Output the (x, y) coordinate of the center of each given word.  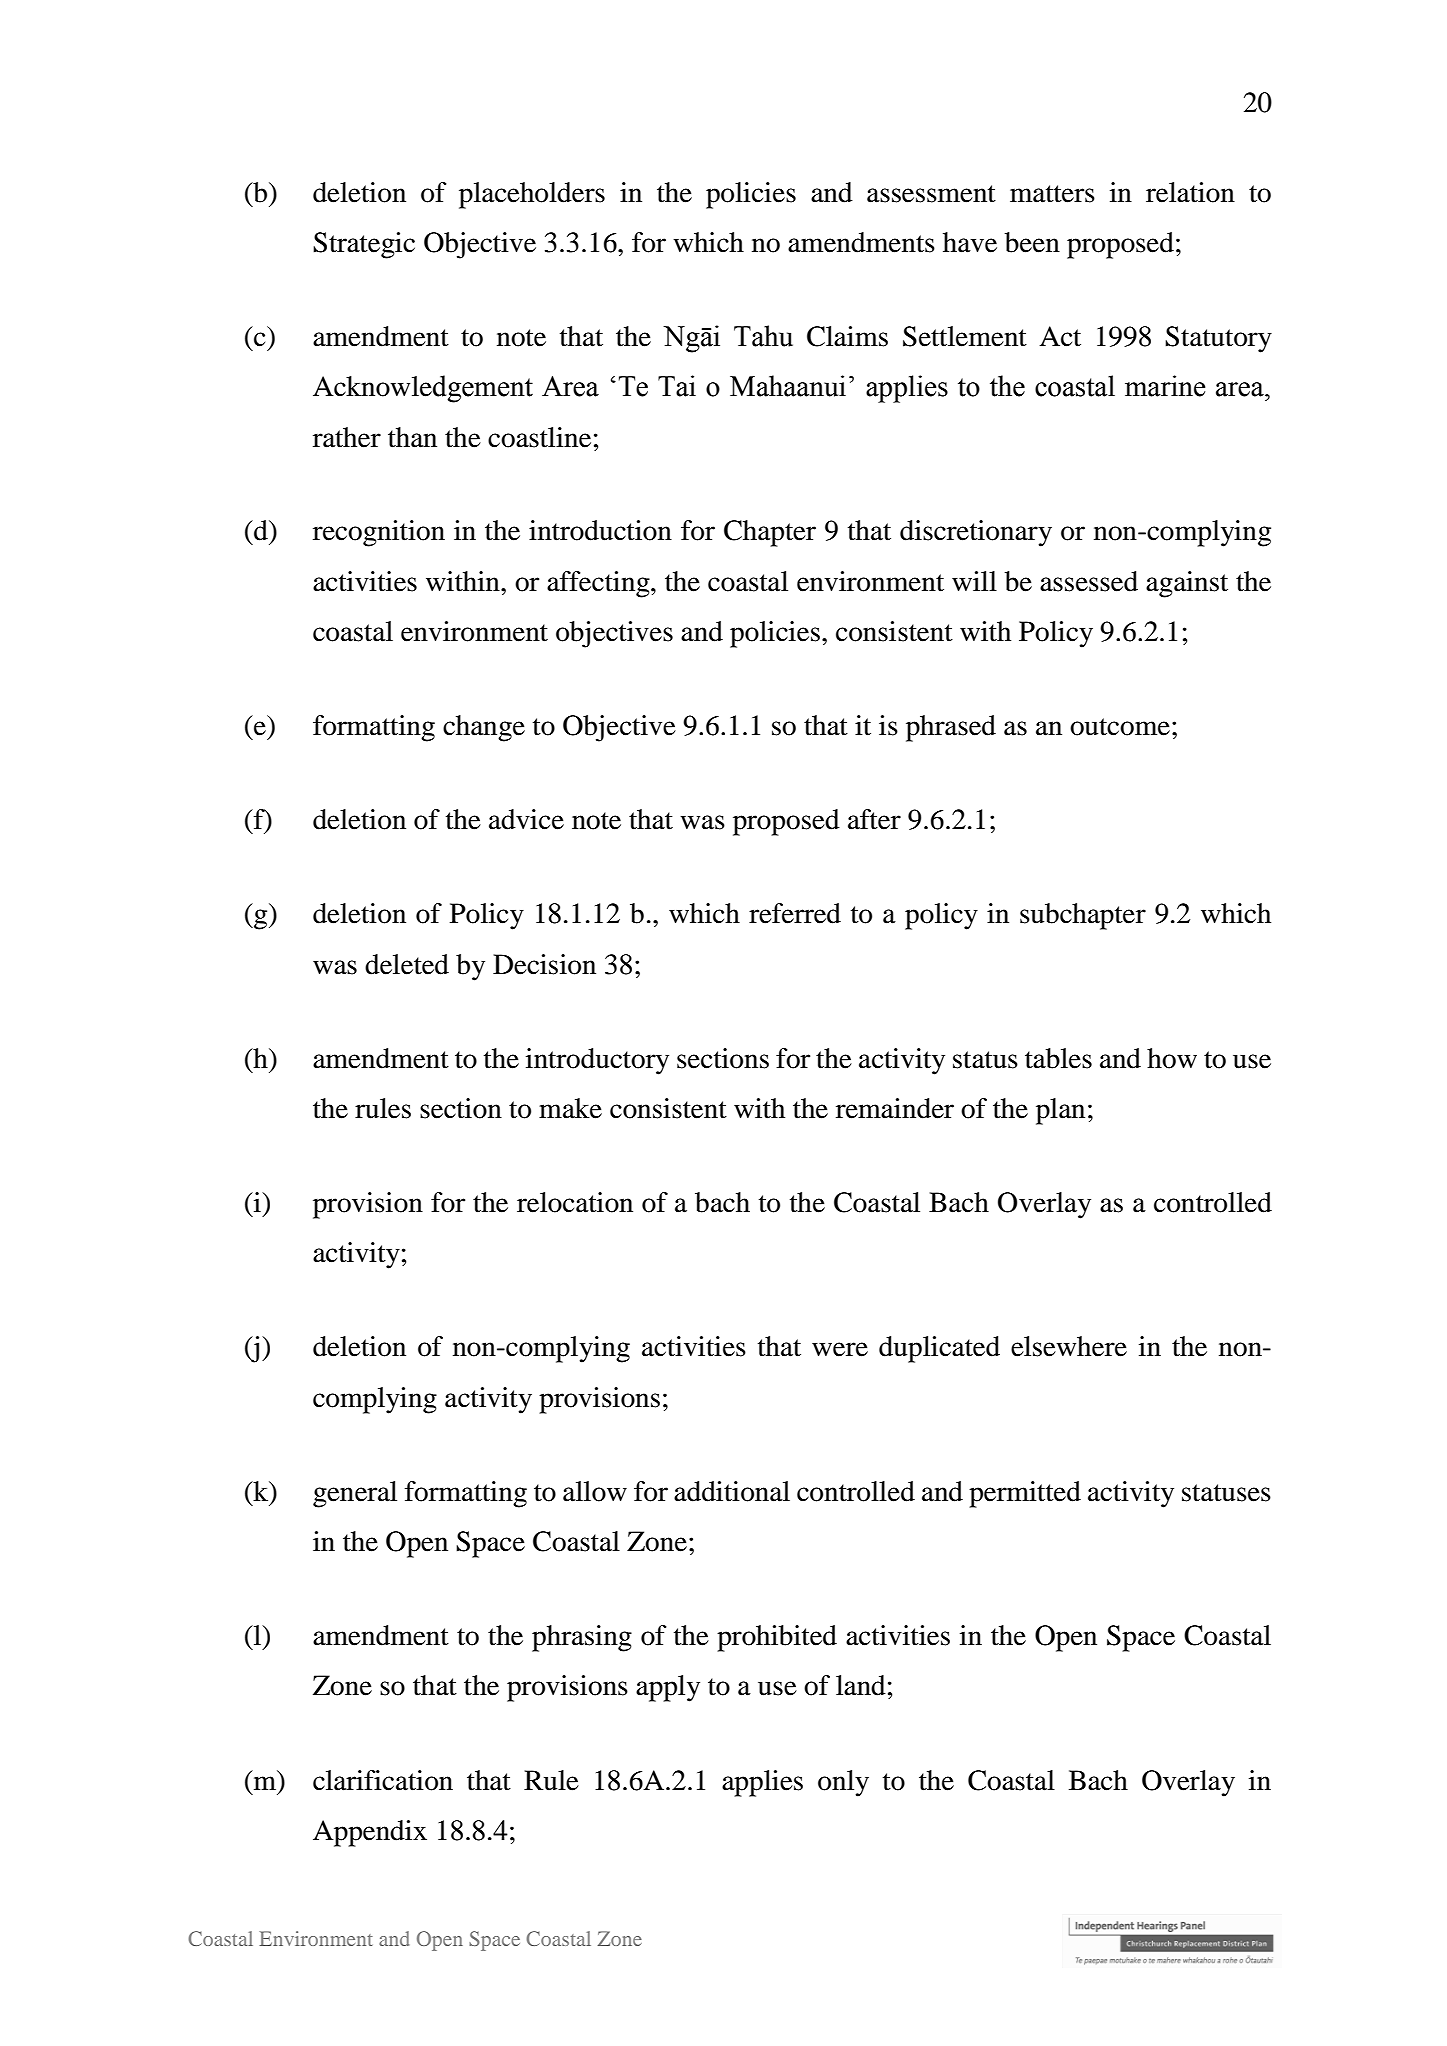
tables (1058, 1058)
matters (1052, 194)
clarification (383, 1780)
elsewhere (1069, 1346)
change (484, 728)
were (840, 1349)
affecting (599, 584)
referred (795, 913)
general (355, 1494)
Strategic (364, 245)
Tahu (763, 336)
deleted (407, 964)
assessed (1089, 581)
